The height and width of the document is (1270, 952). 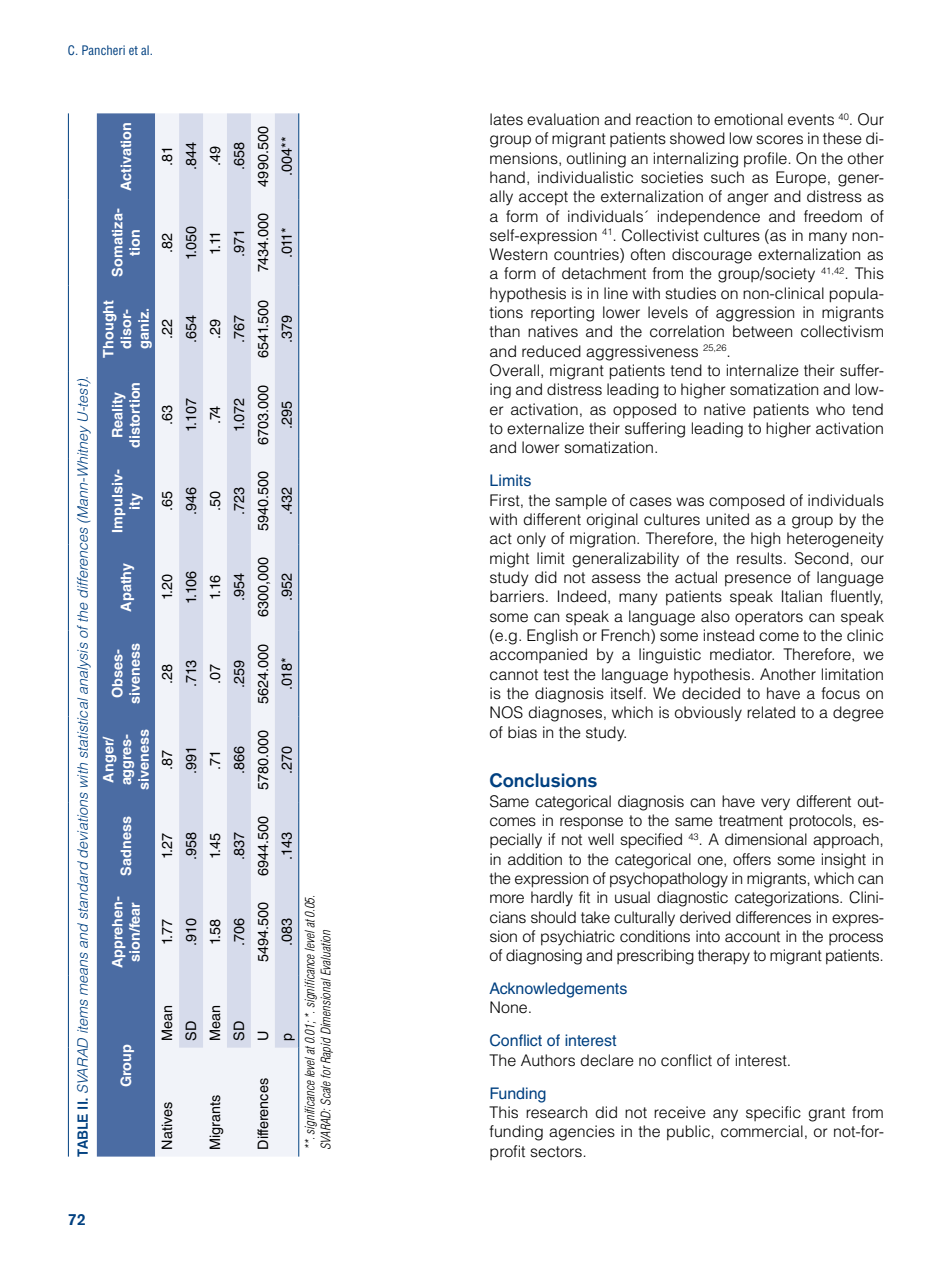 What do you see at coordinates (591, 823) in the document?
I see `response` at bounding box center [591, 823].
